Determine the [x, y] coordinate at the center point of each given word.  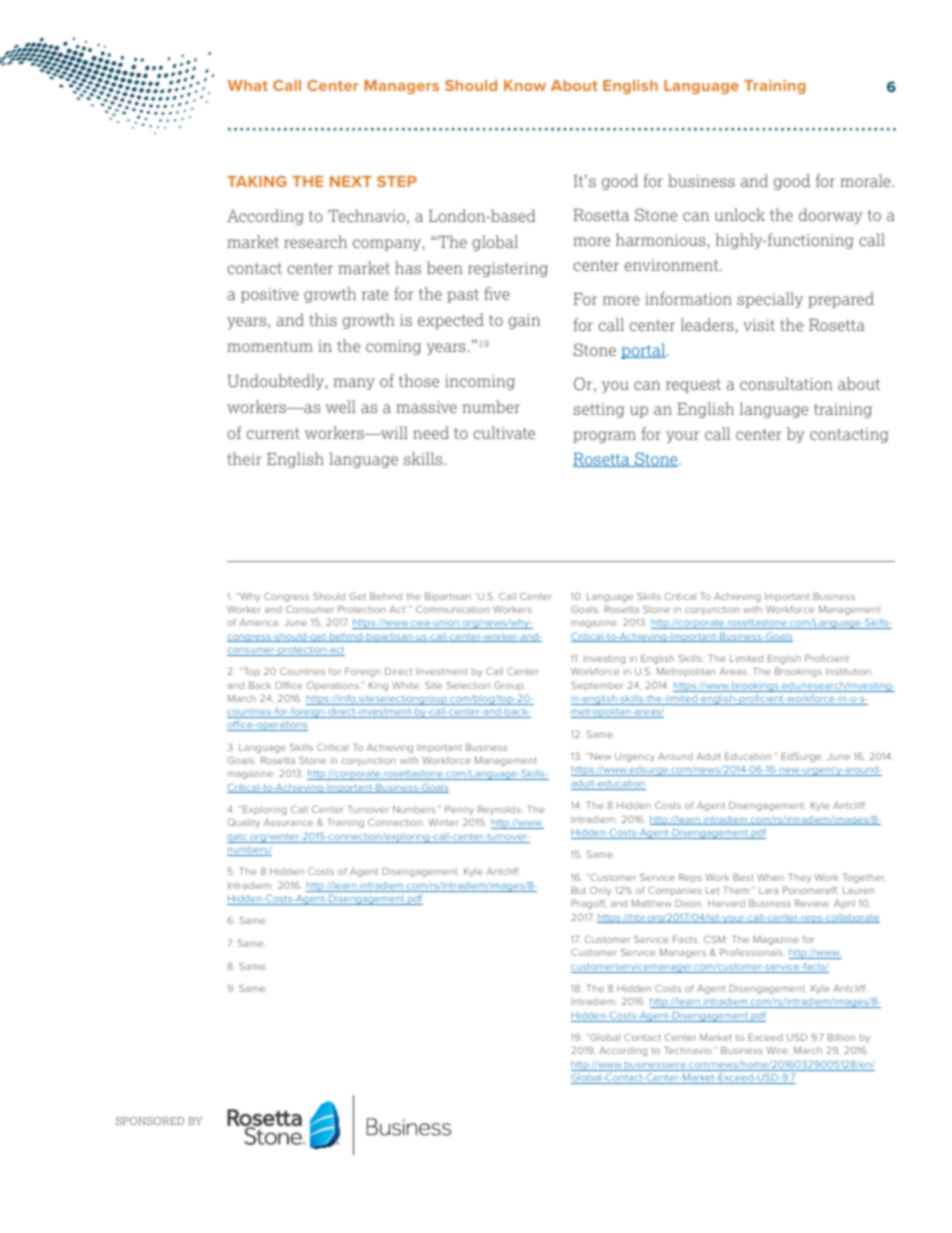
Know [525, 85]
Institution [849, 671]
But [578, 890]
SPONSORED [150, 1121]
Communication [452, 609]
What [248, 85]
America [258, 622]
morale [866, 180]
